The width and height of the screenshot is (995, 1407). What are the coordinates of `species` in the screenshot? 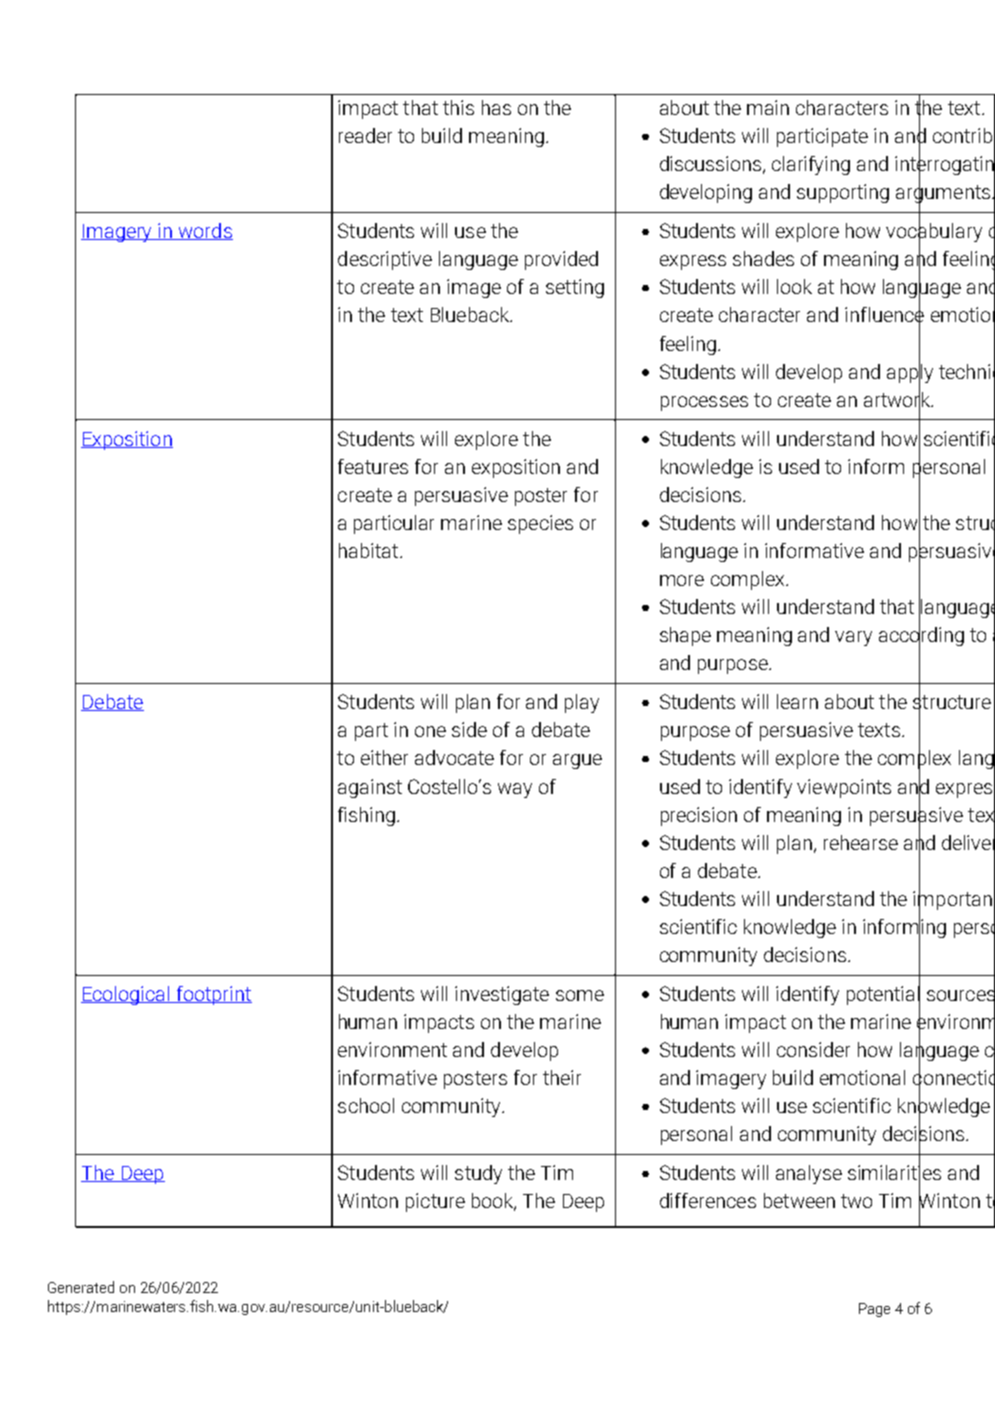 It's located at (540, 524).
